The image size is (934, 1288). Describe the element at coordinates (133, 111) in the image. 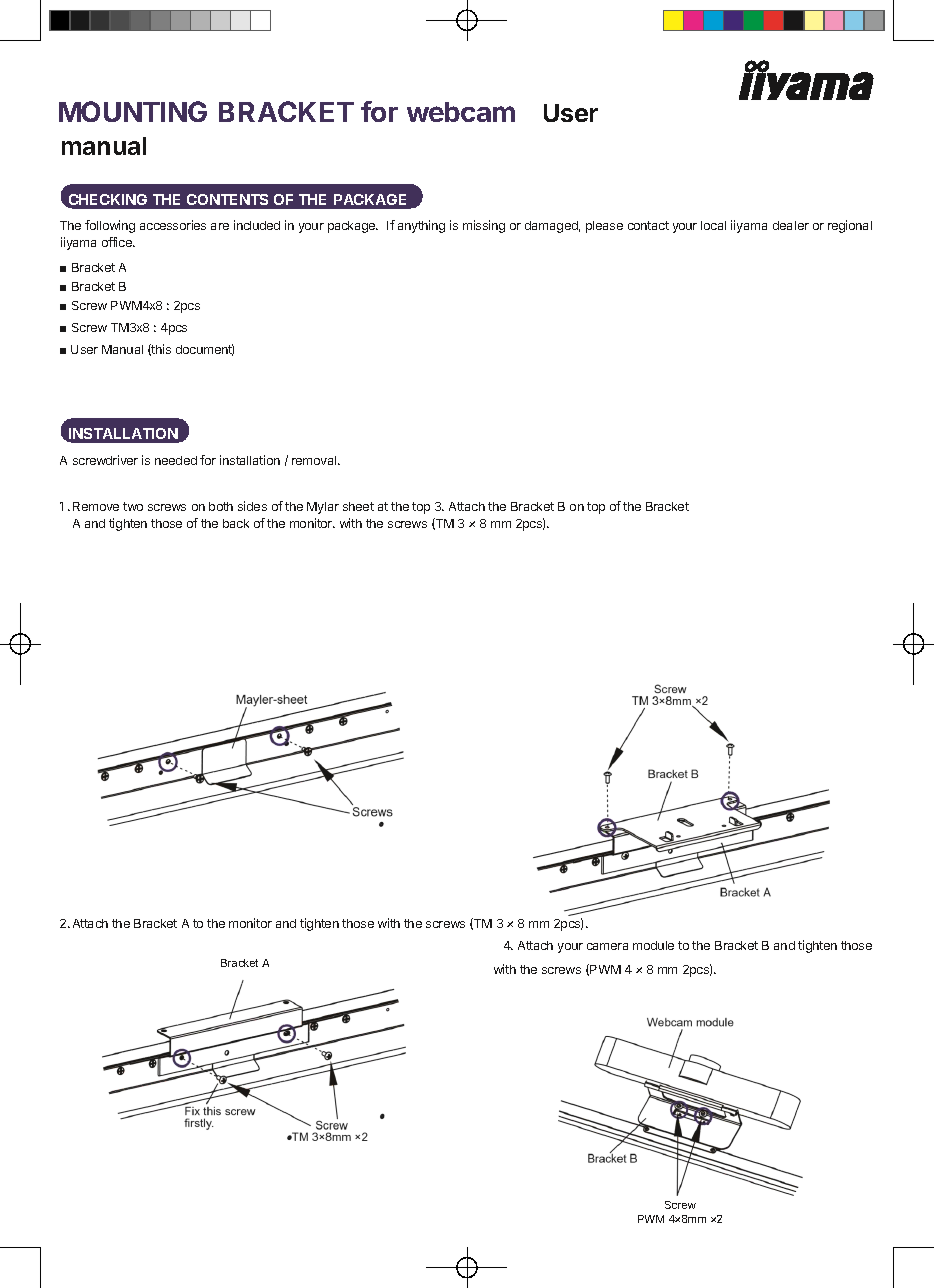

I see `MOUNTING` at that location.
